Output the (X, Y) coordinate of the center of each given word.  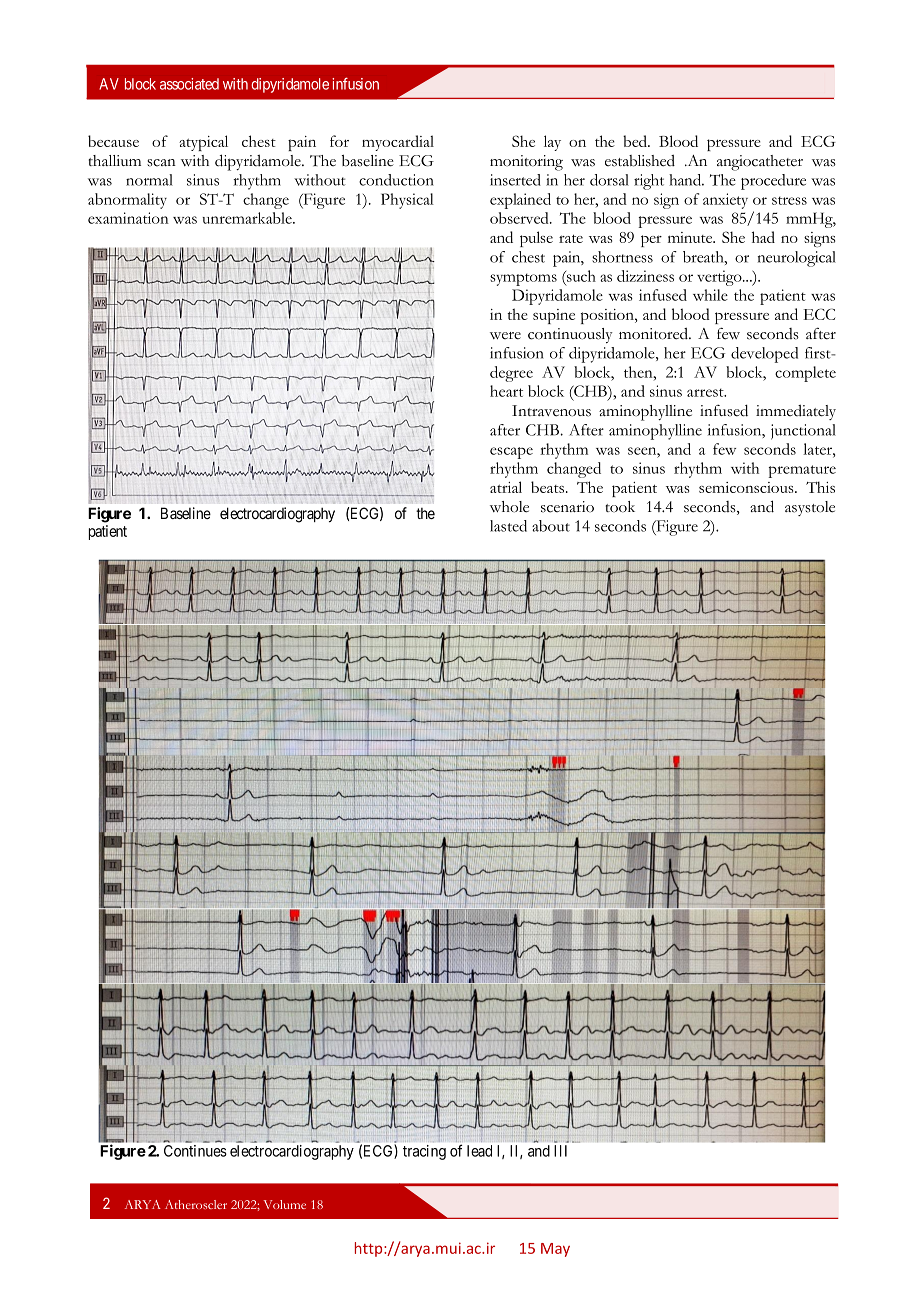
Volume (284, 1204)
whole (509, 507)
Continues (195, 1151)
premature (802, 471)
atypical (203, 143)
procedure (773, 182)
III (560, 1151)
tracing (424, 1152)
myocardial (398, 143)
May (555, 1250)
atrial (506, 487)
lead (479, 1151)
